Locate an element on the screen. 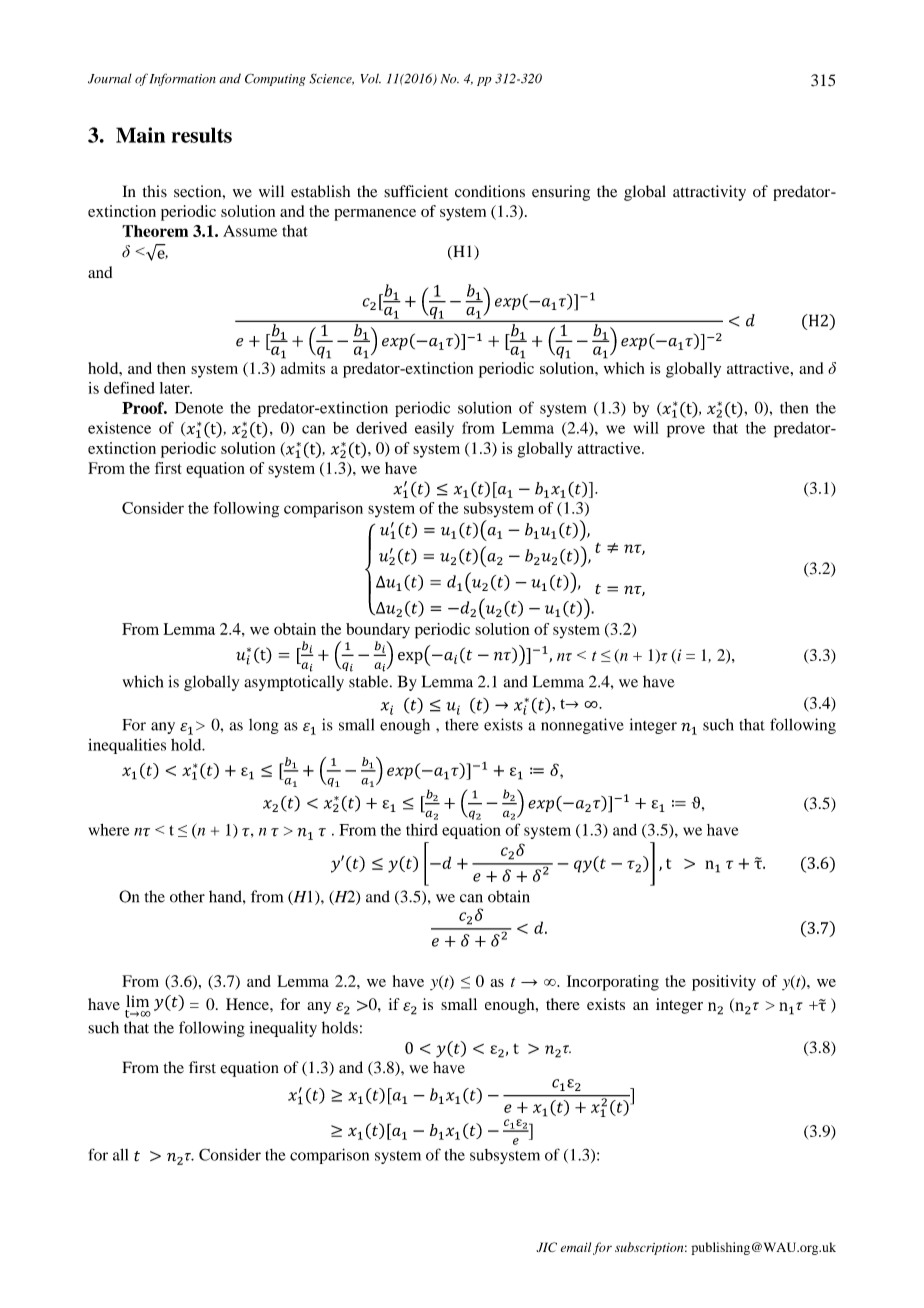 This screenshot has width=924, height=1308. nonnegative is located at coordinates (582, 726).
